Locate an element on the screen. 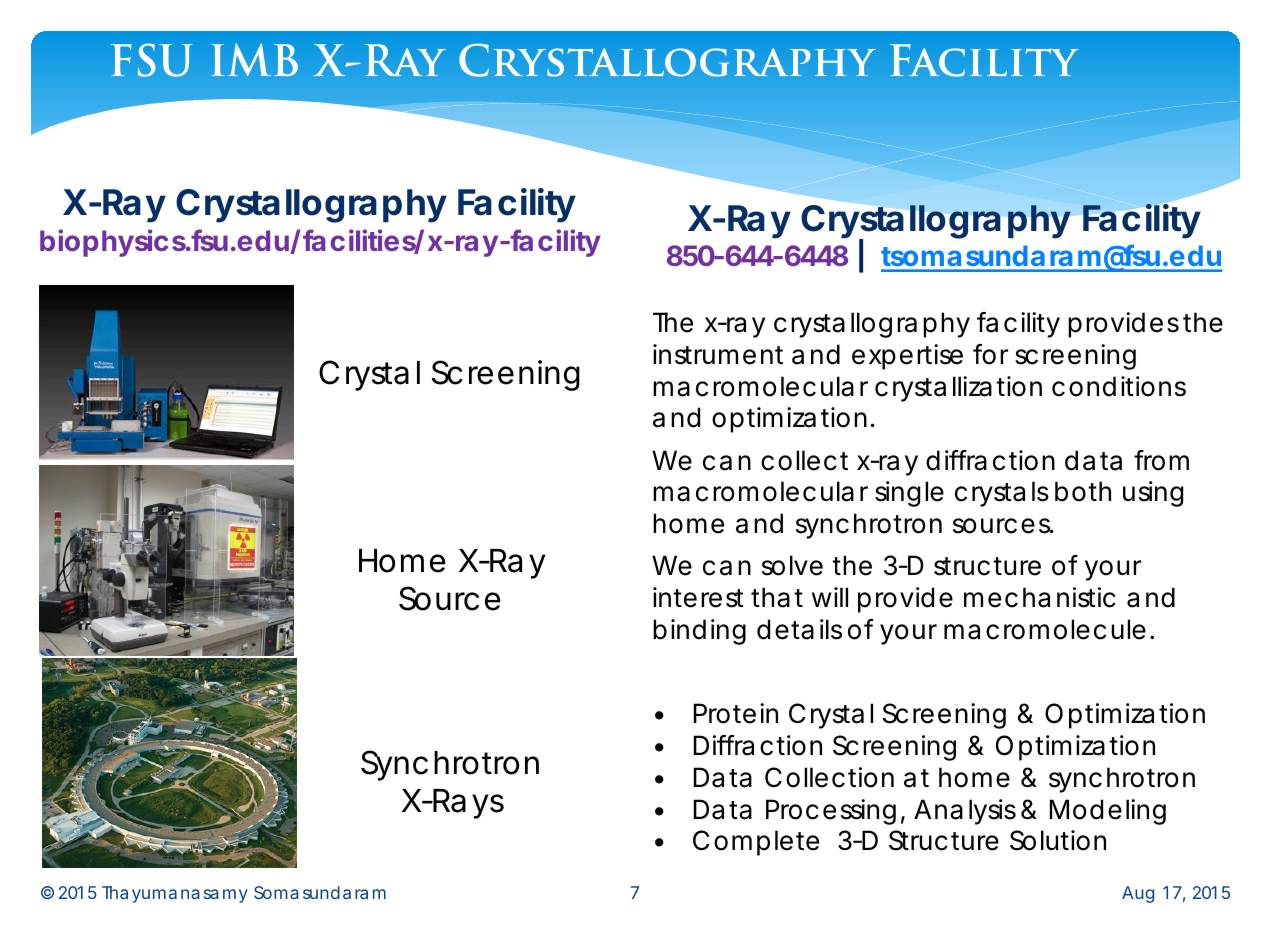 The height and width of the screenshot is (952, 1270). conditions is located at coordinates (1119, 386).
